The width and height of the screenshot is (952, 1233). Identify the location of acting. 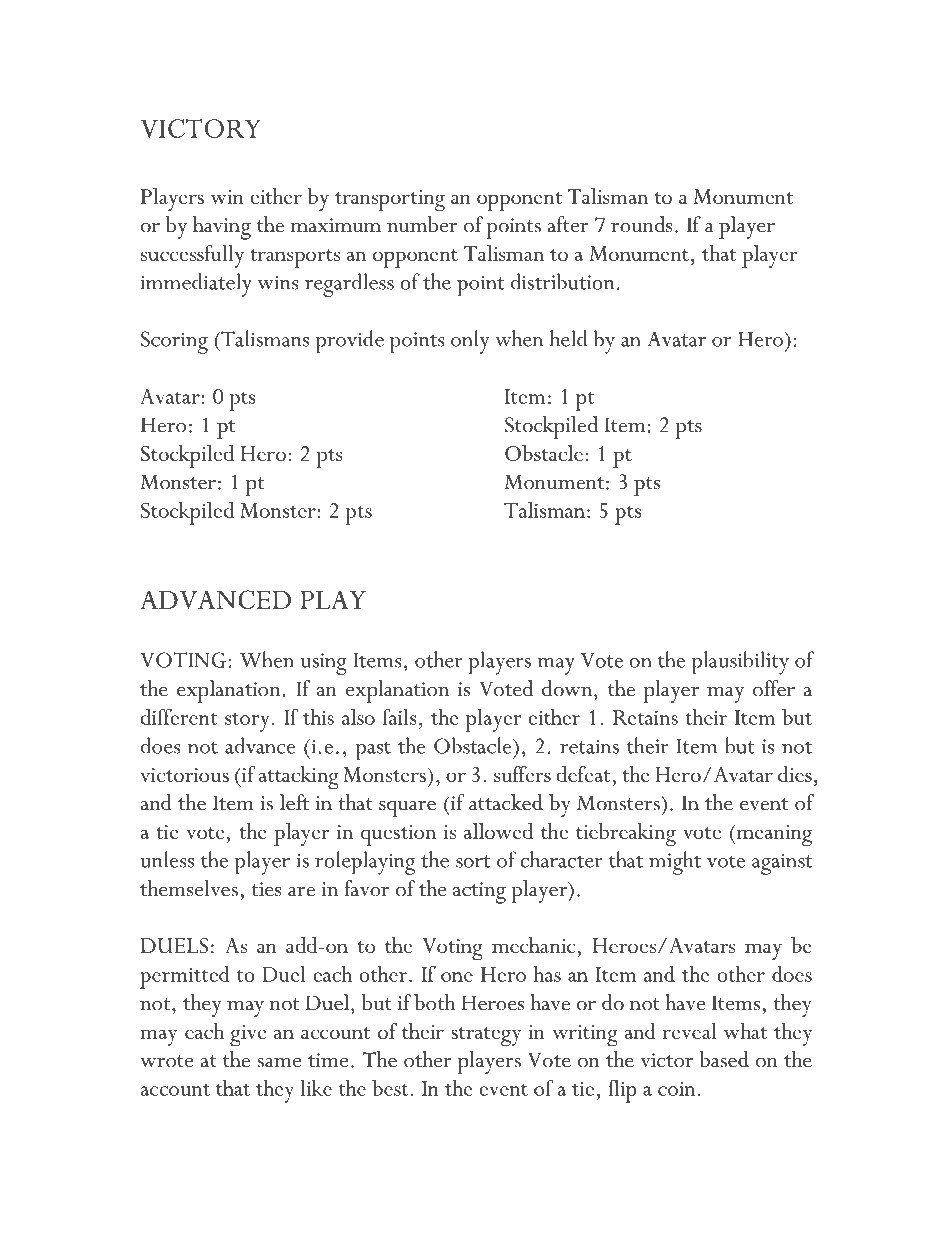
(479, 893).
